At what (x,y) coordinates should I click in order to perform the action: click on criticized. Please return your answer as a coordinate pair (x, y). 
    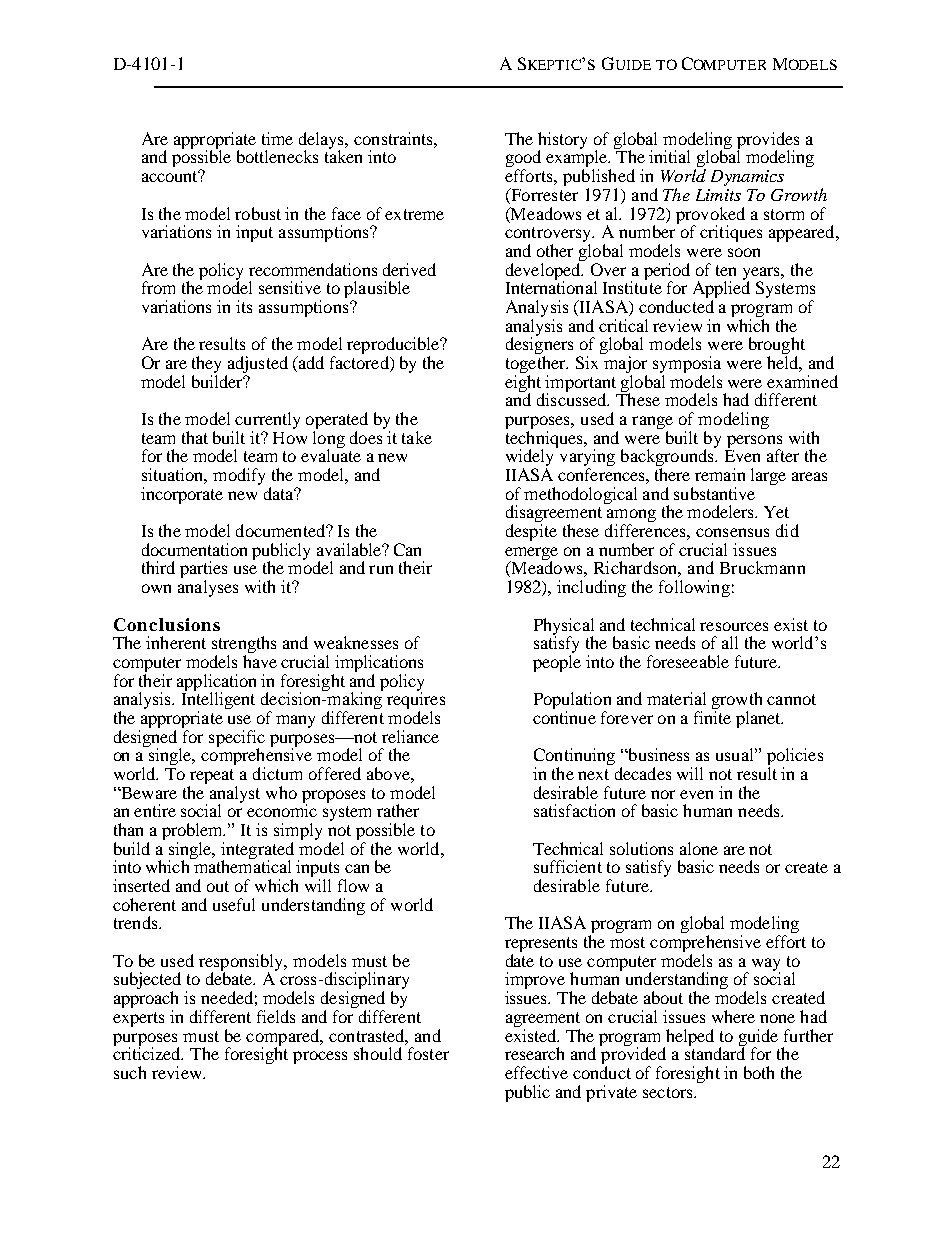
    Looking at the image, I should click on (148, 1052).
